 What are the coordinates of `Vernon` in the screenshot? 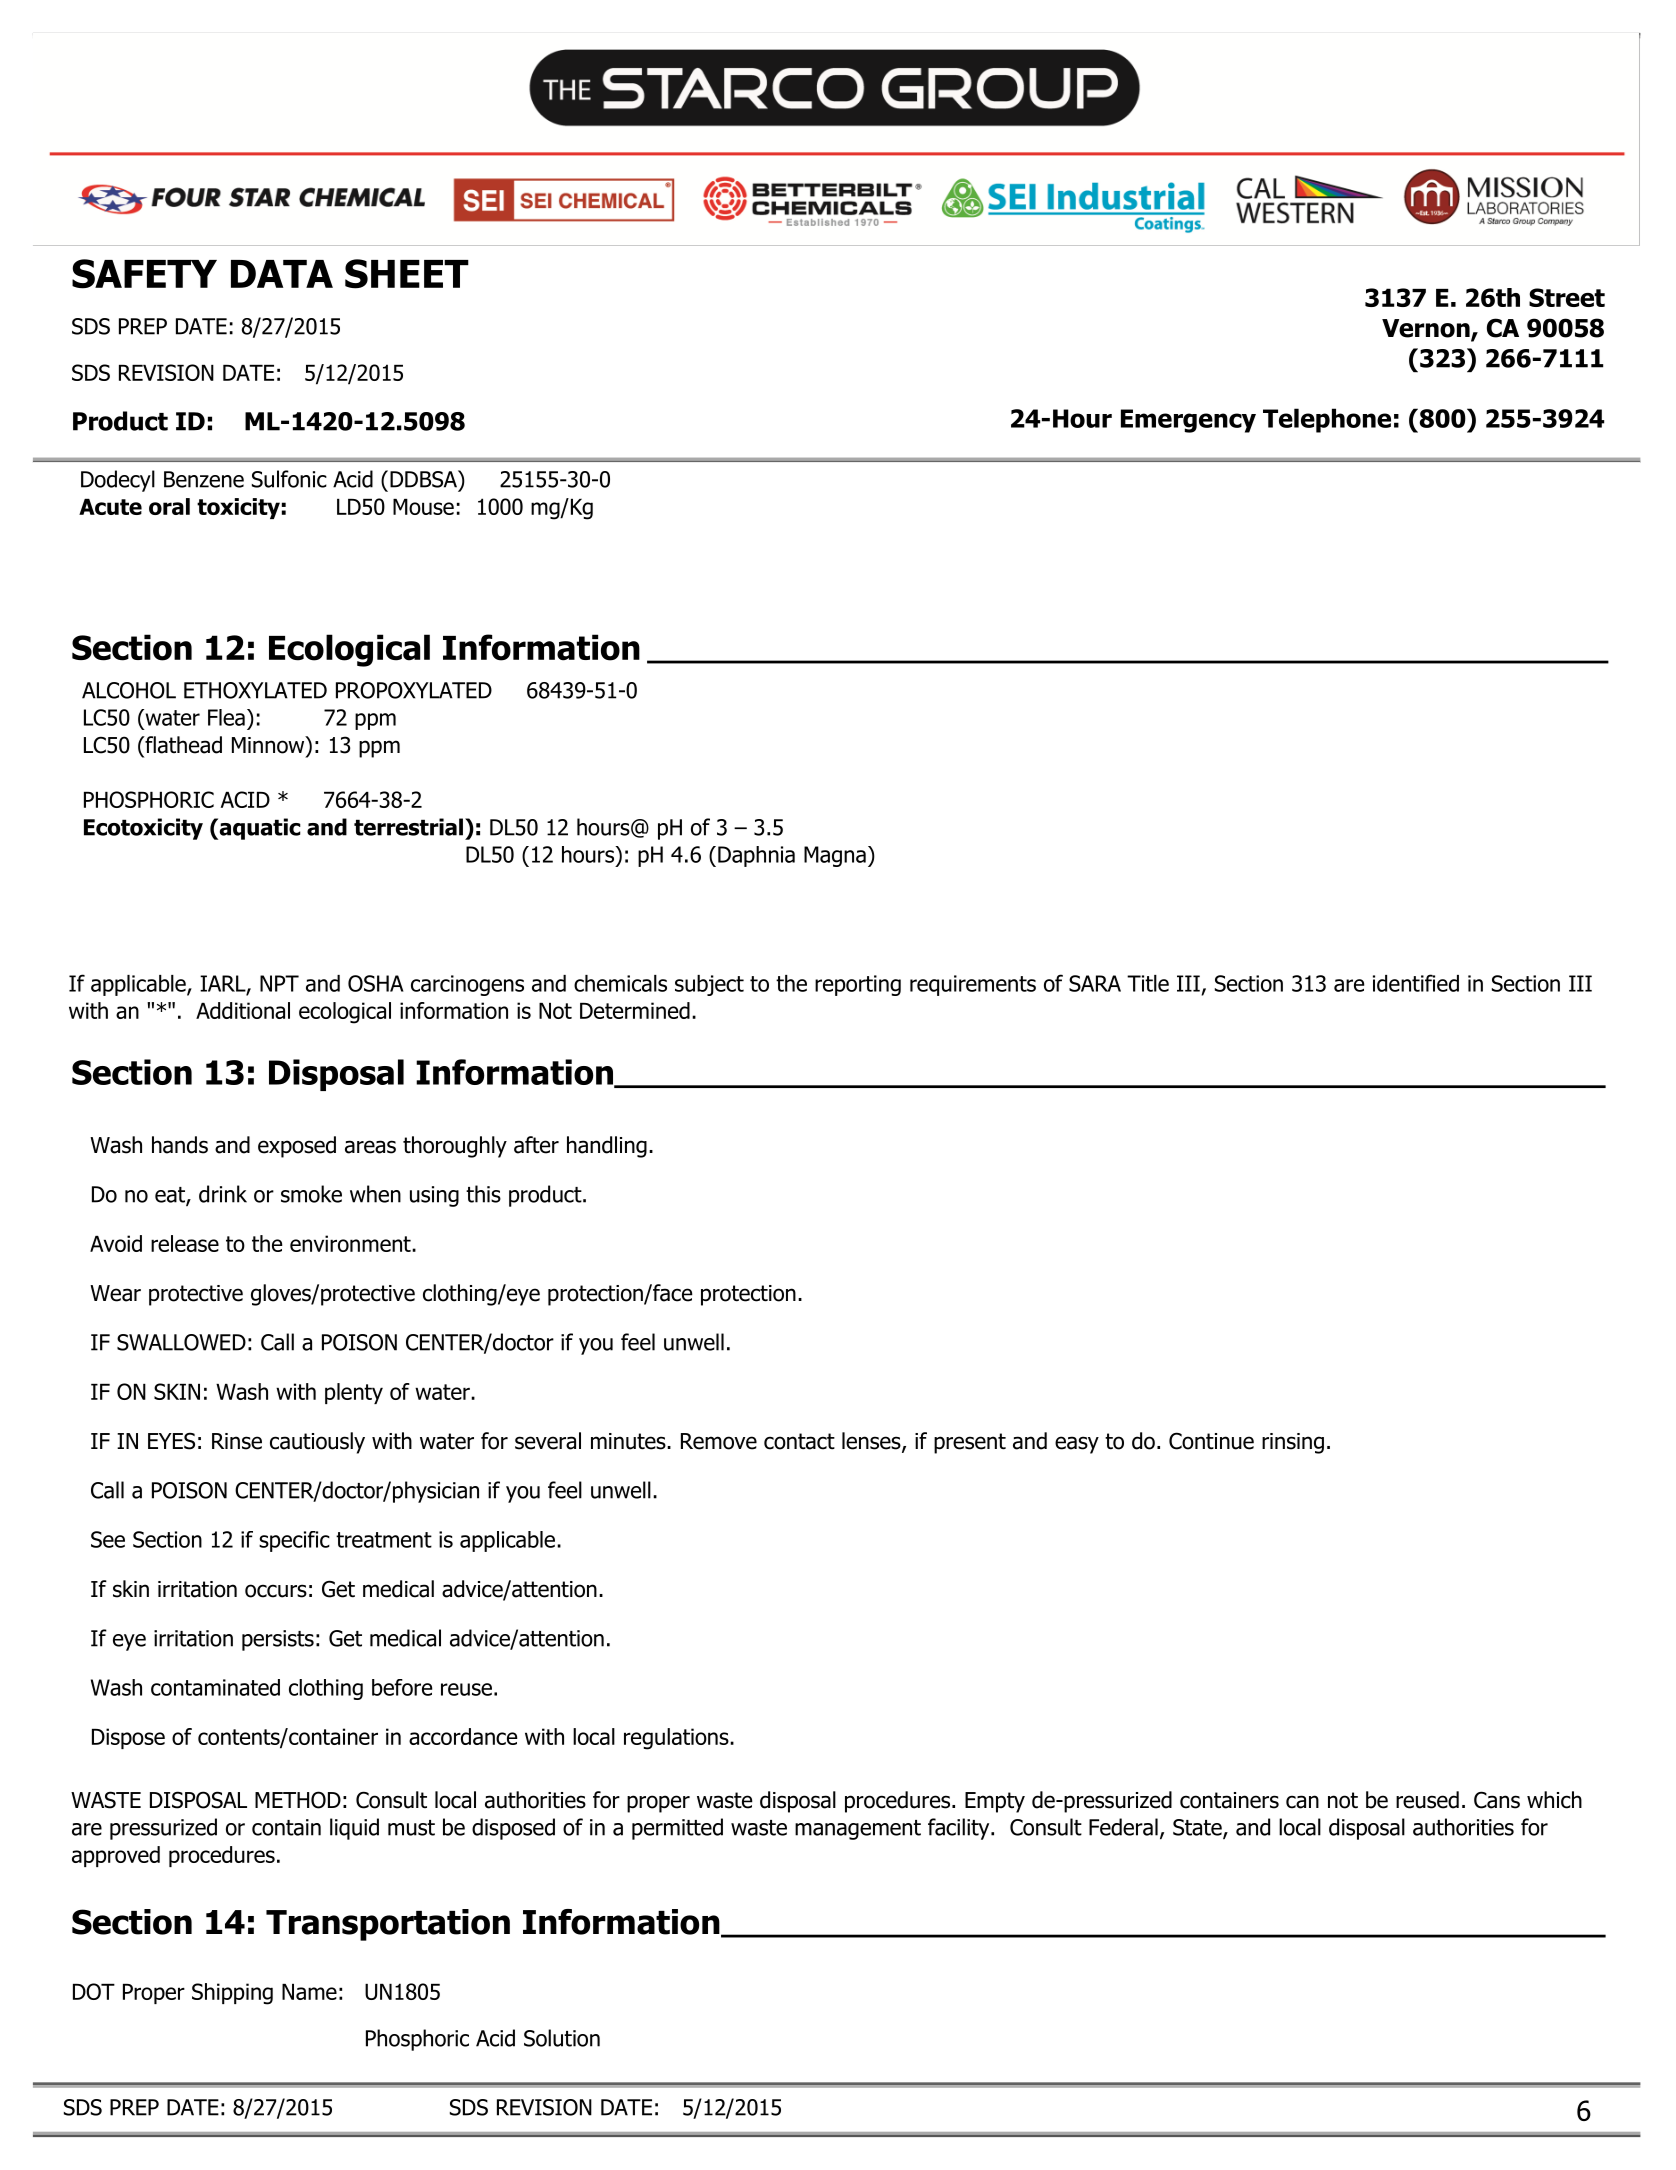 It's located at (1427, 329).
